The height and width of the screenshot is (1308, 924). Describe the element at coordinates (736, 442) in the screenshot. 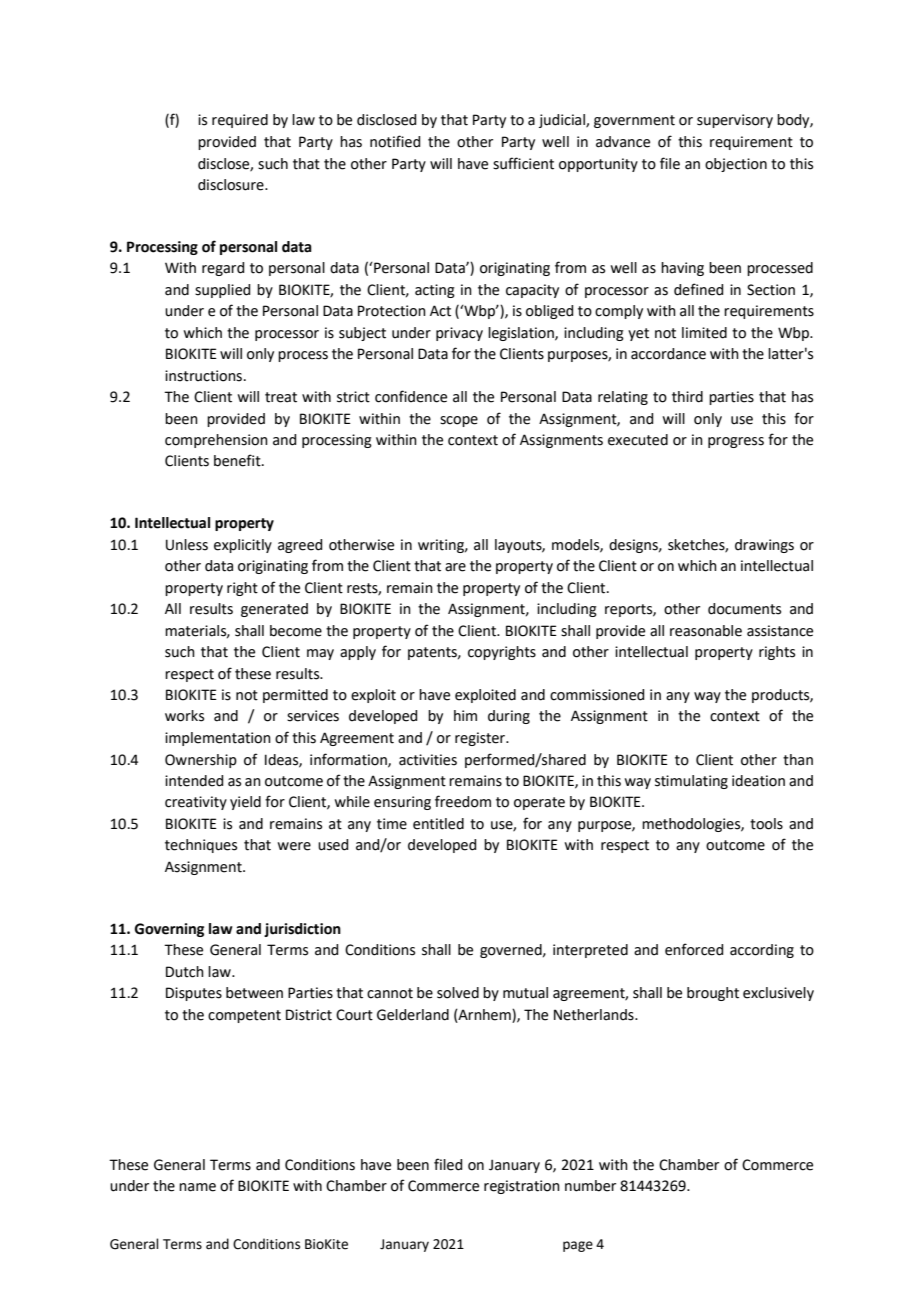

I see `progress` at that location.
